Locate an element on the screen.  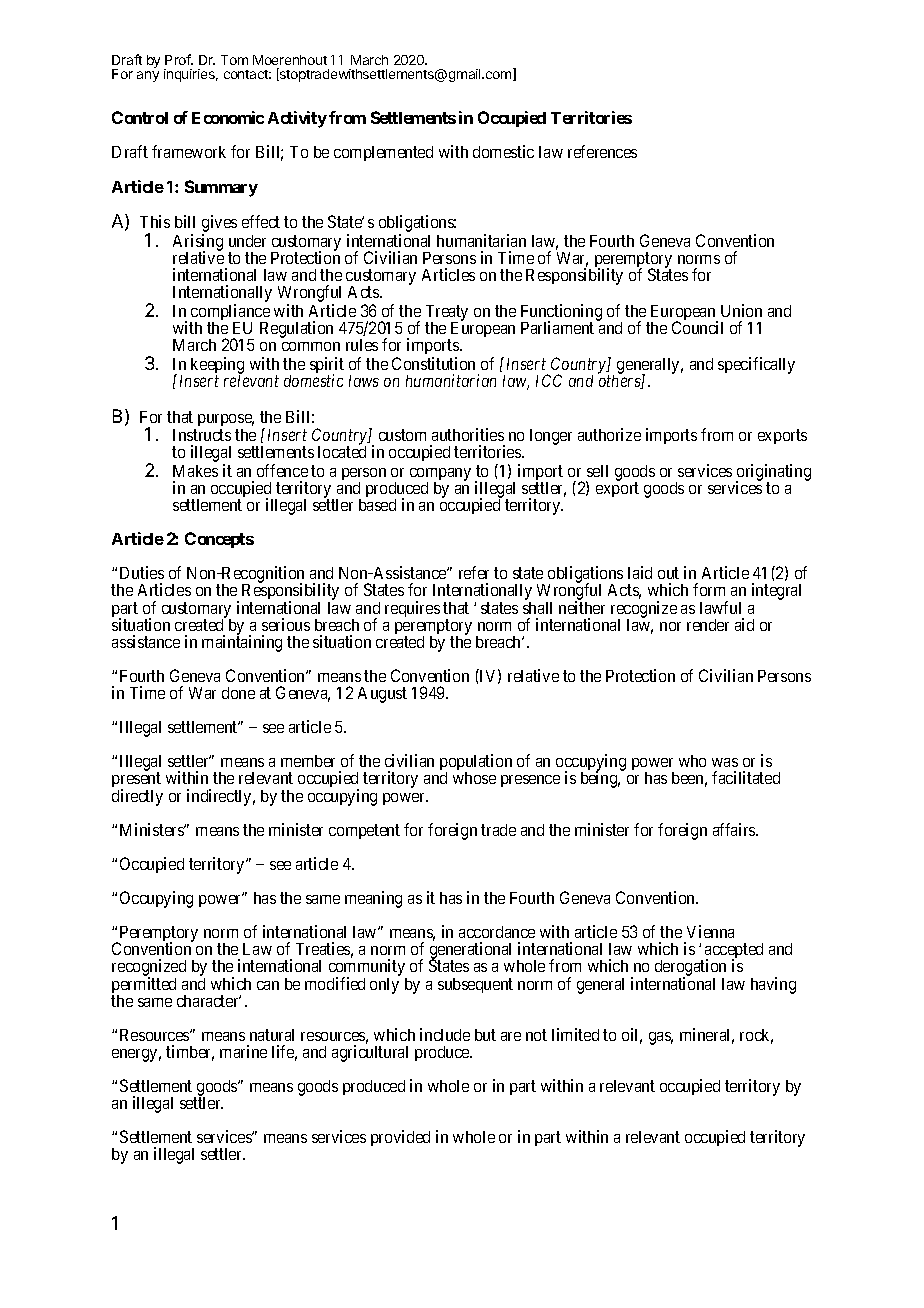
affairs is located at coordinates (735, 829).
